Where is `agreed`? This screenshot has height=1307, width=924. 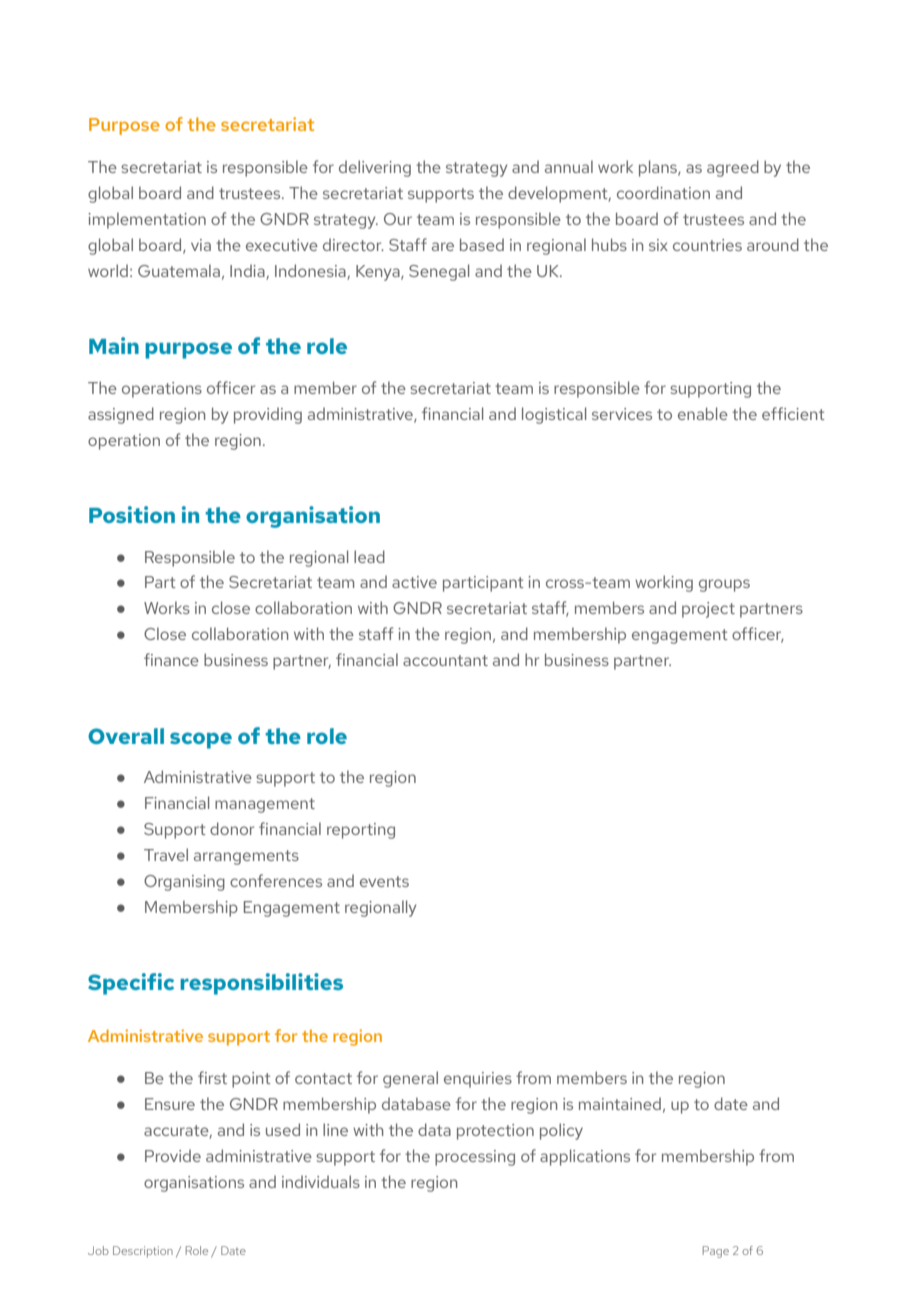 agreed is located at coordinates (733, 168).
